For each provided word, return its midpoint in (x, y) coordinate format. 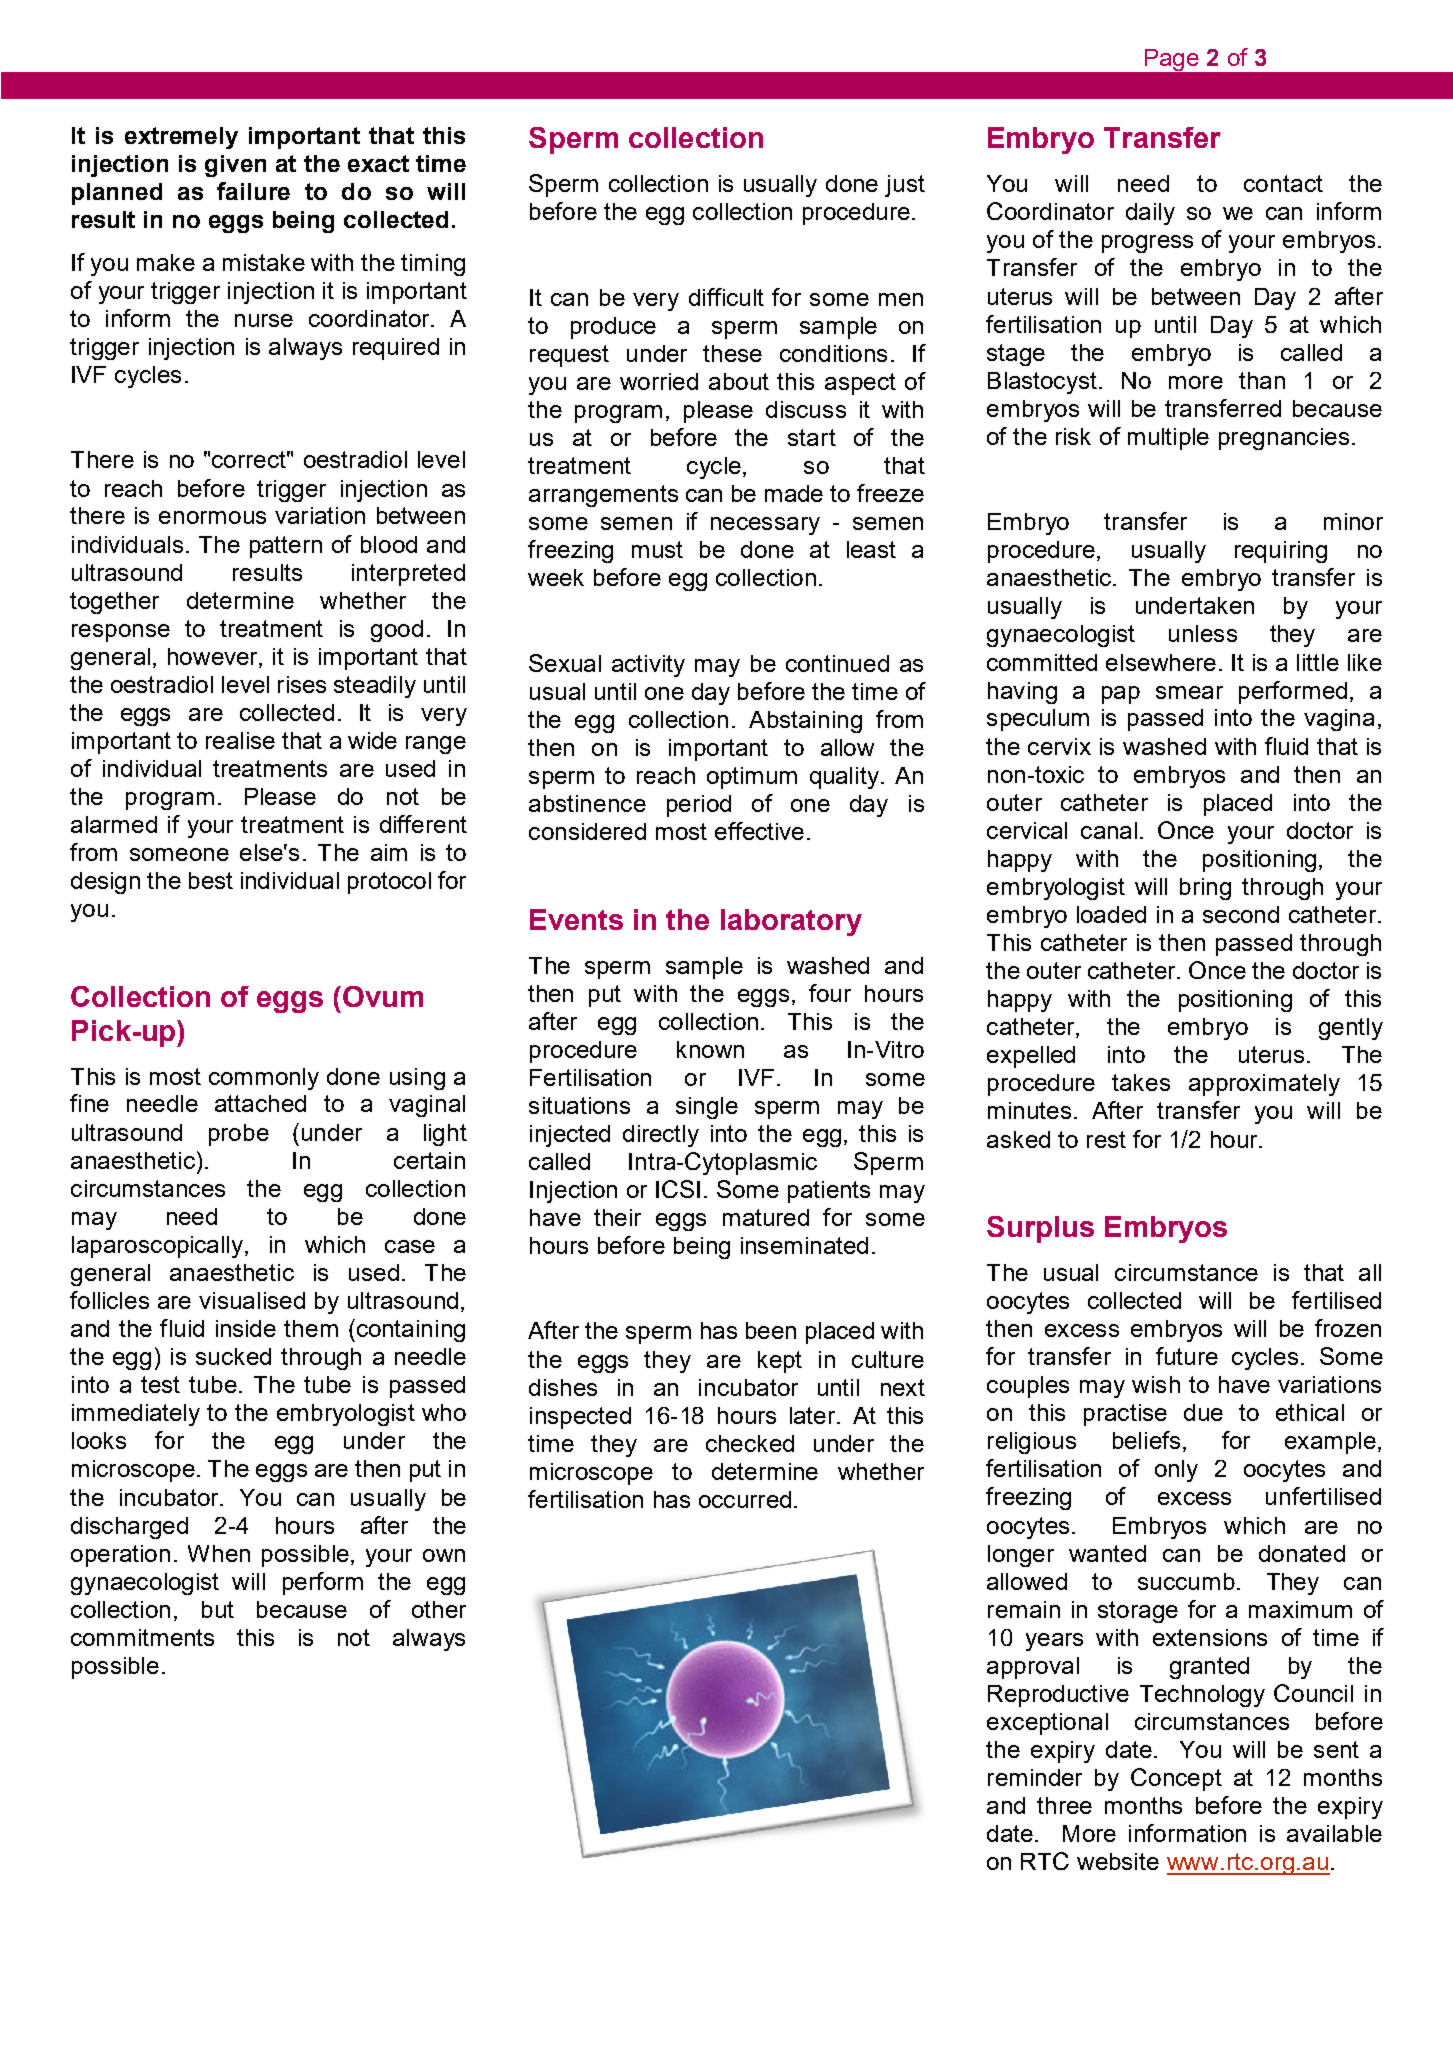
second (1241, 914)
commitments (142, 1637)
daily (1150, 214)
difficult (726, 297)
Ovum (383, 996)
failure (253, 191)
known (710, 1049)
